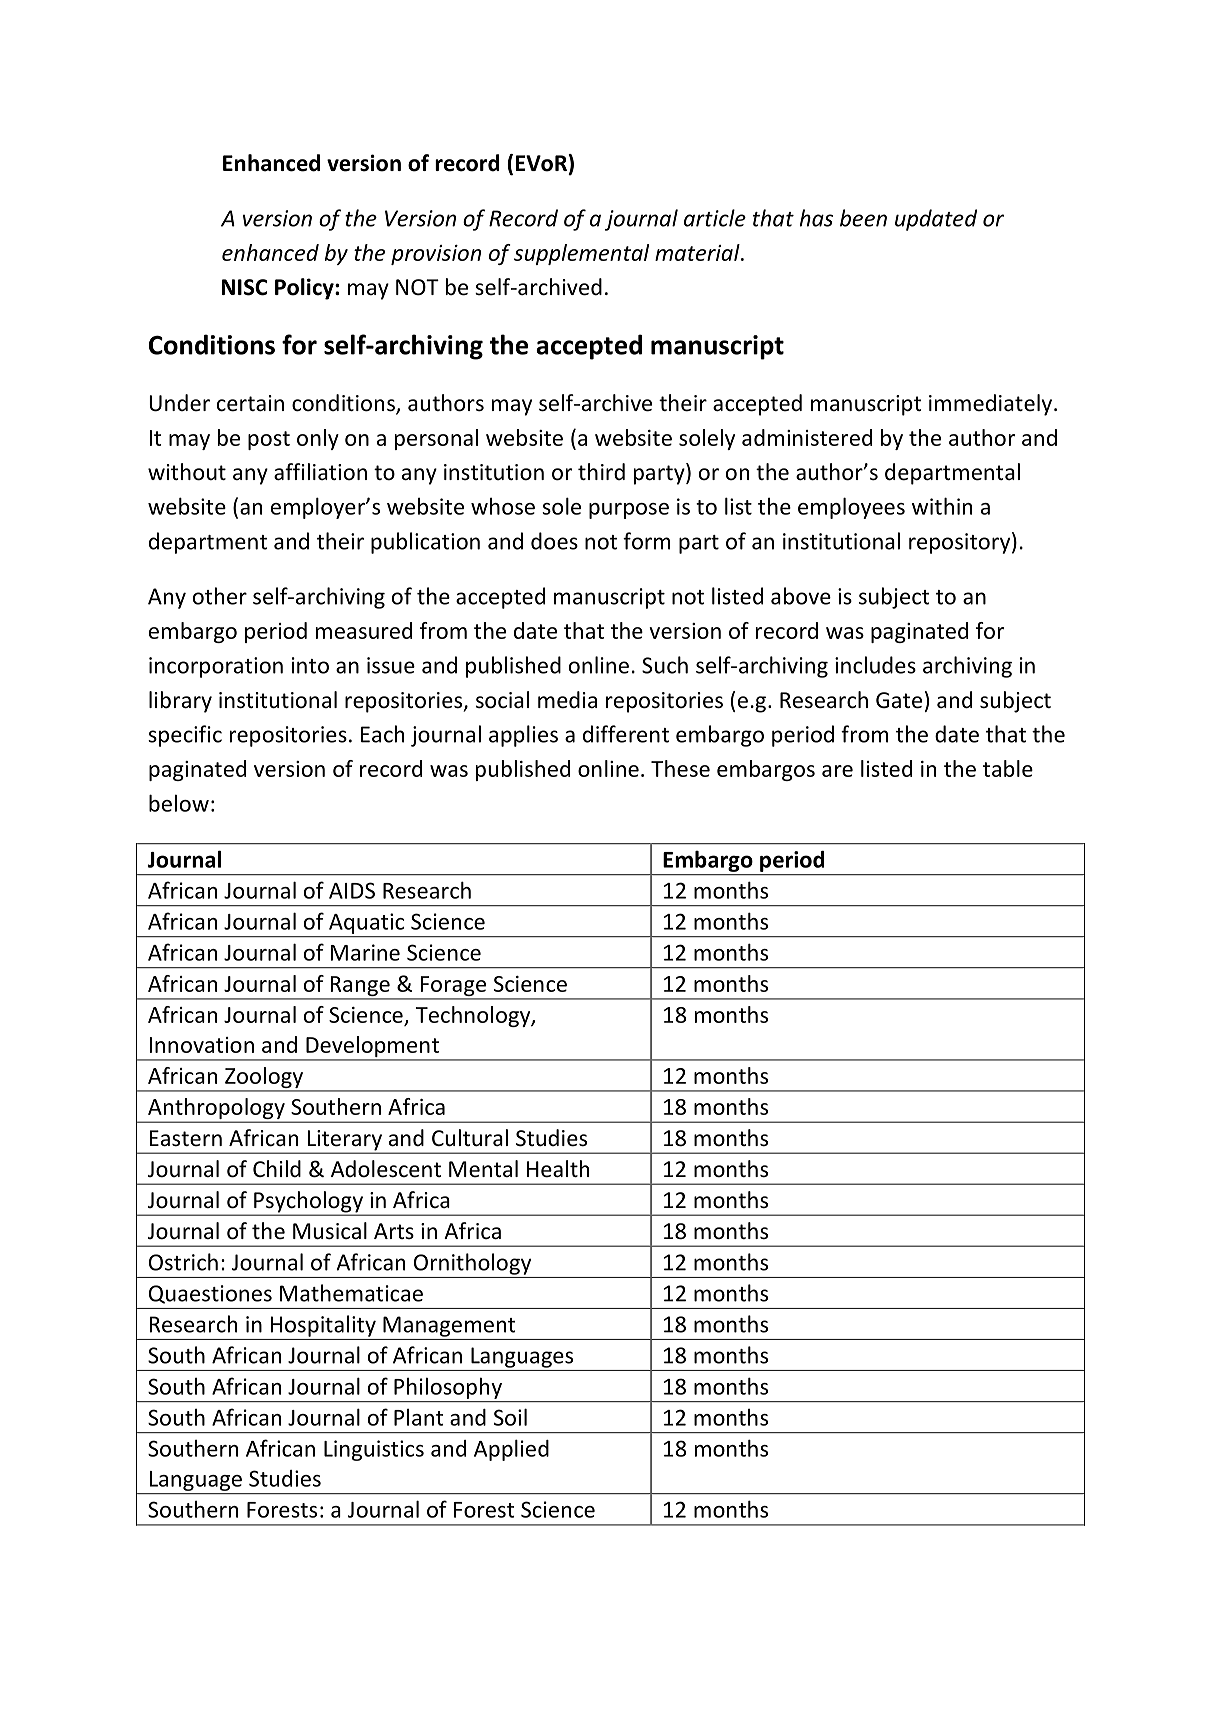 Image resolution: width=1221 pixels, height=1726 pixels. I want to click on material, so click(698, 252).
